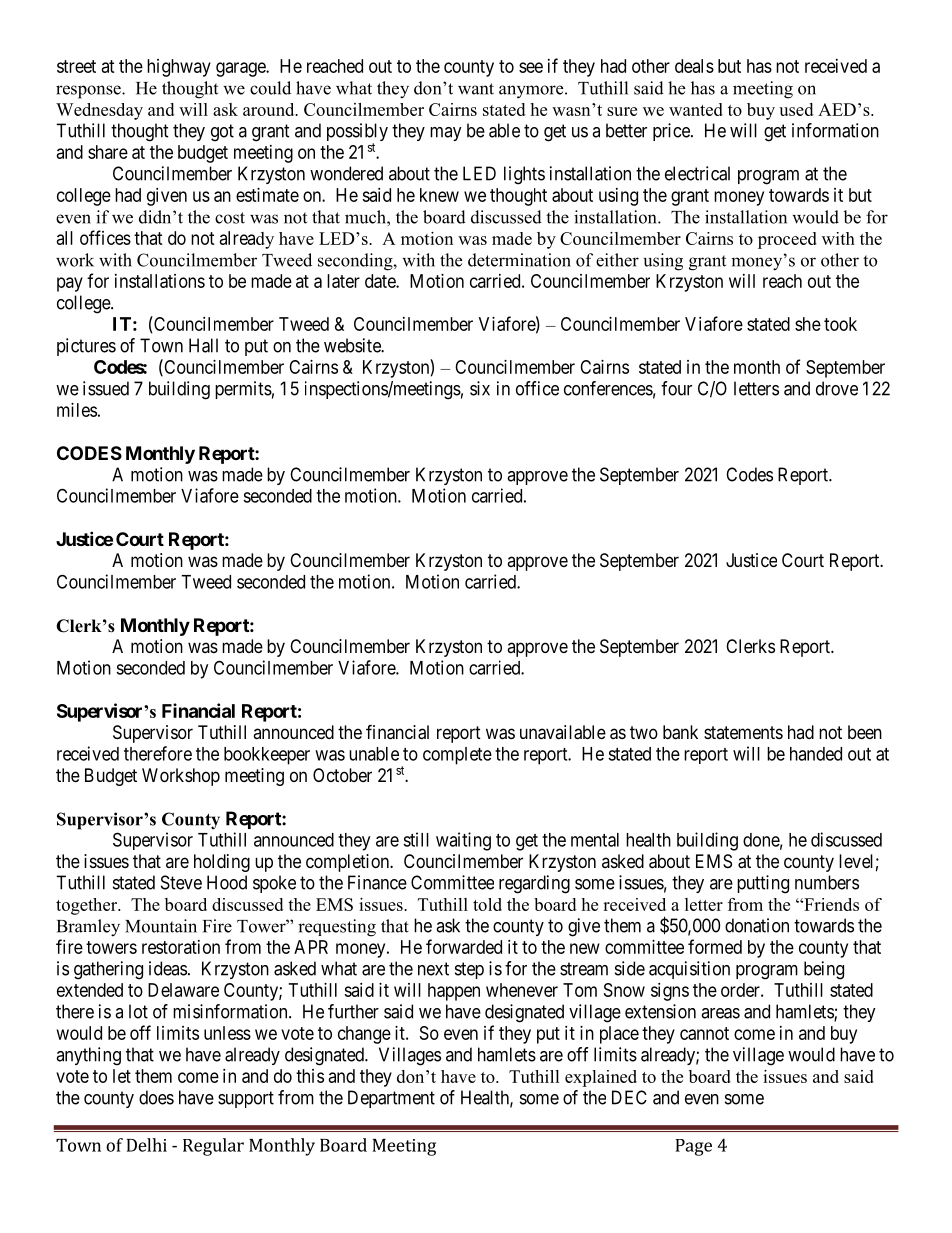  What do you see at coordinates (796, 109) in the screenshot?
I see `used` at bounding box center [796, 109].
